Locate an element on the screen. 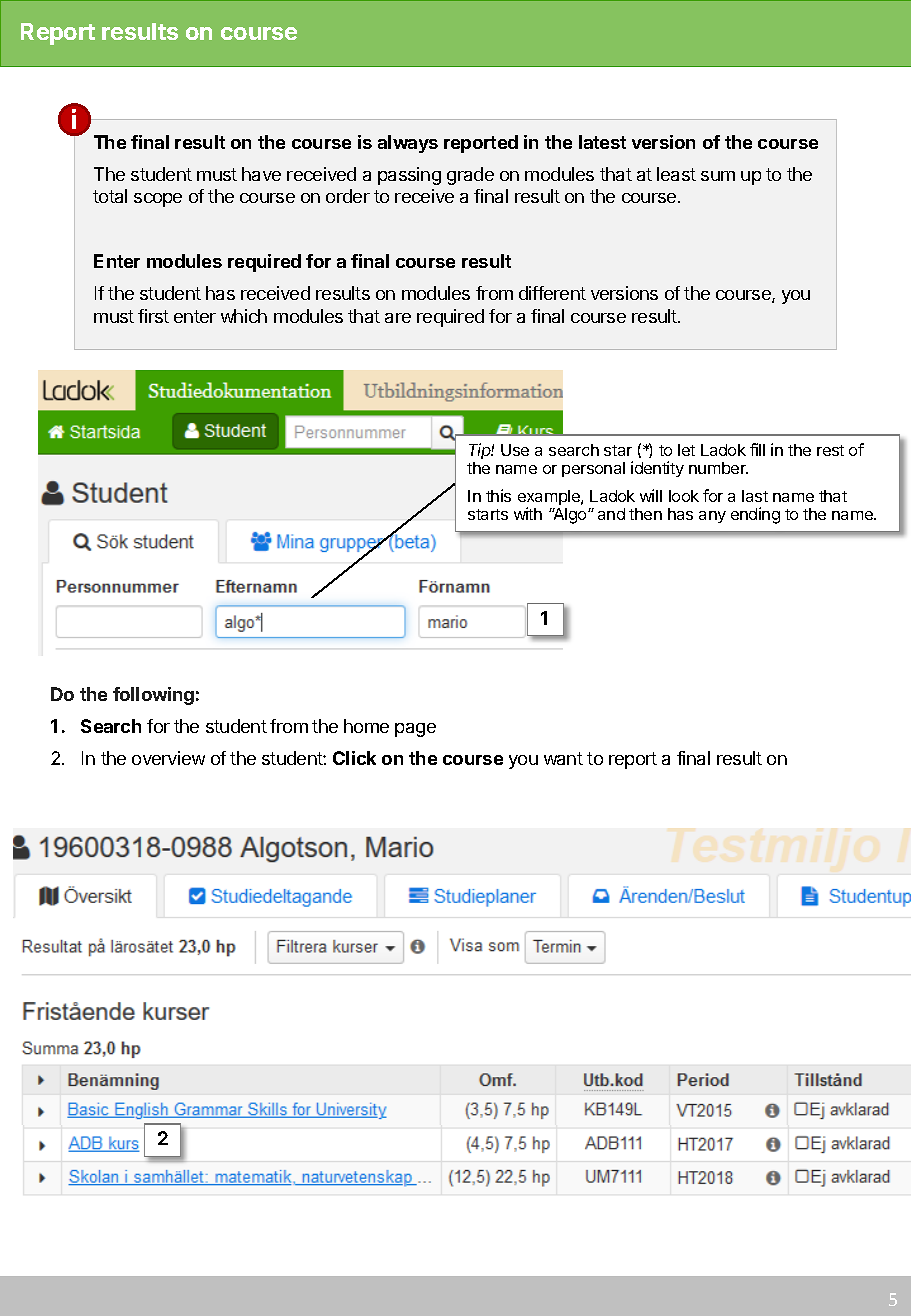  ending is located at coordinates (755, 515).
